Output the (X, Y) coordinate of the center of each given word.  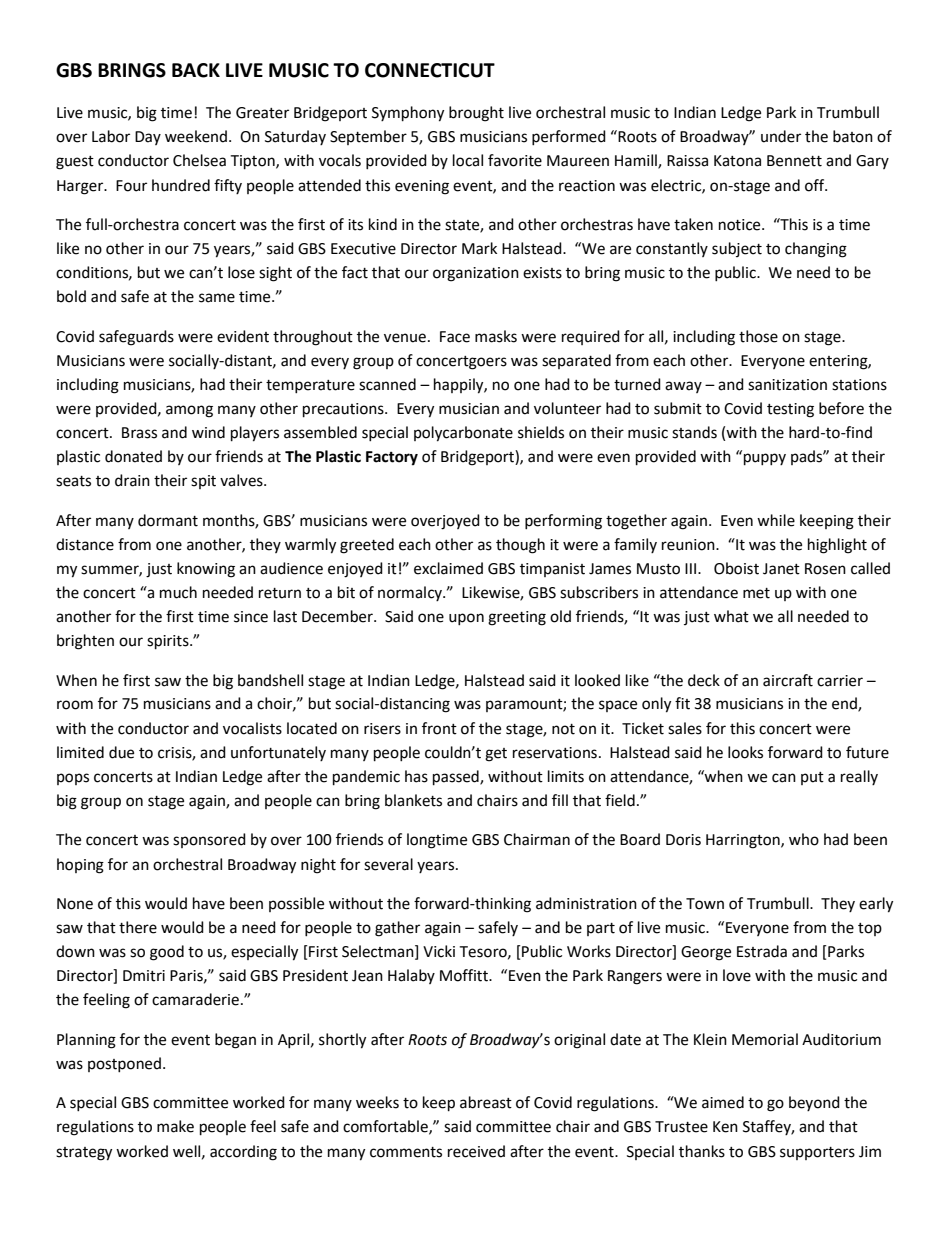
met (756, 593)
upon (466, 619)
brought (476, 114)
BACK (196, 70)
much (178, 592)
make (175, 1126)
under (781, 136)
